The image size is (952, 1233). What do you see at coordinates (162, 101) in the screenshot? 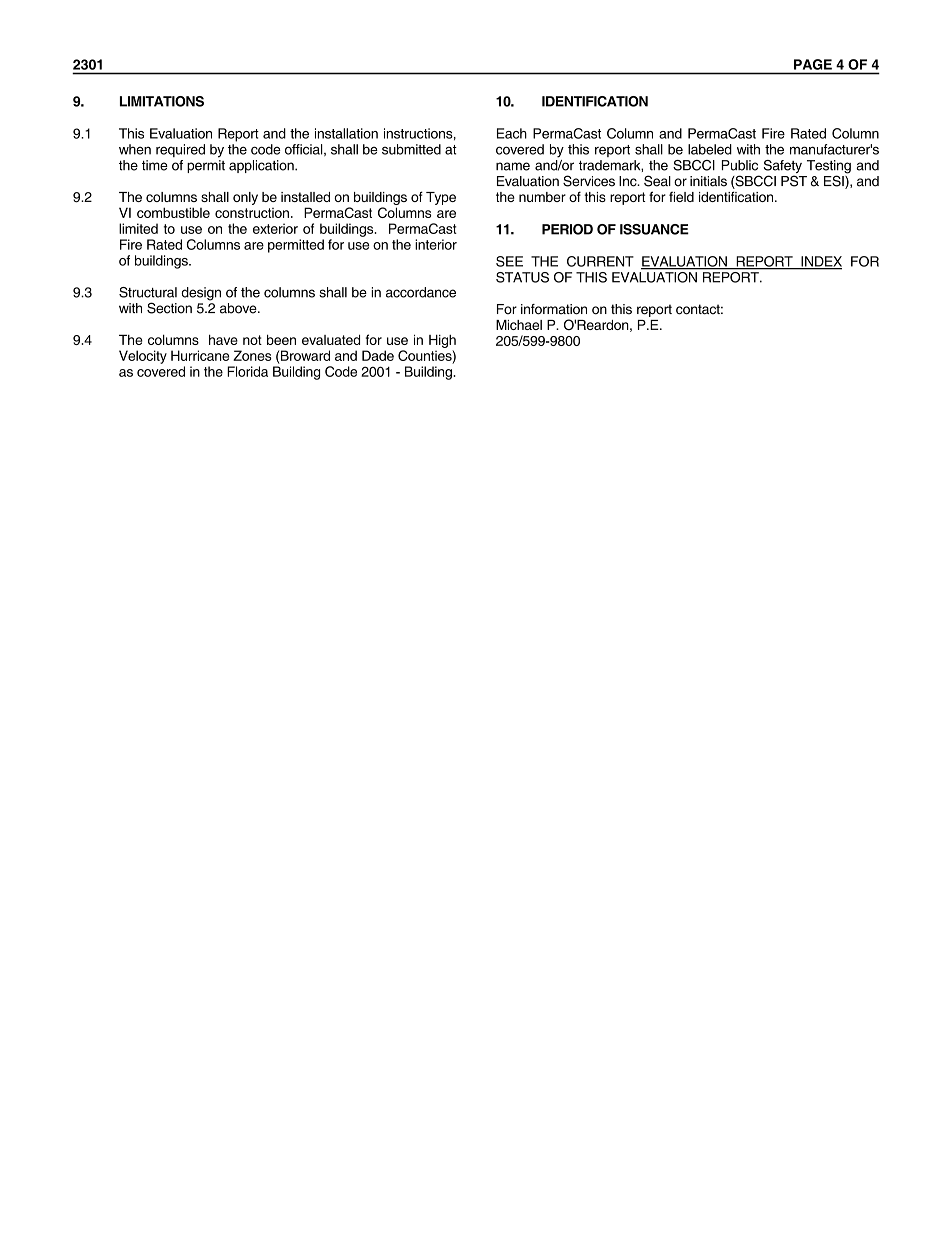
I see `LIMITATIONS` at bounding box center [162, 101].
